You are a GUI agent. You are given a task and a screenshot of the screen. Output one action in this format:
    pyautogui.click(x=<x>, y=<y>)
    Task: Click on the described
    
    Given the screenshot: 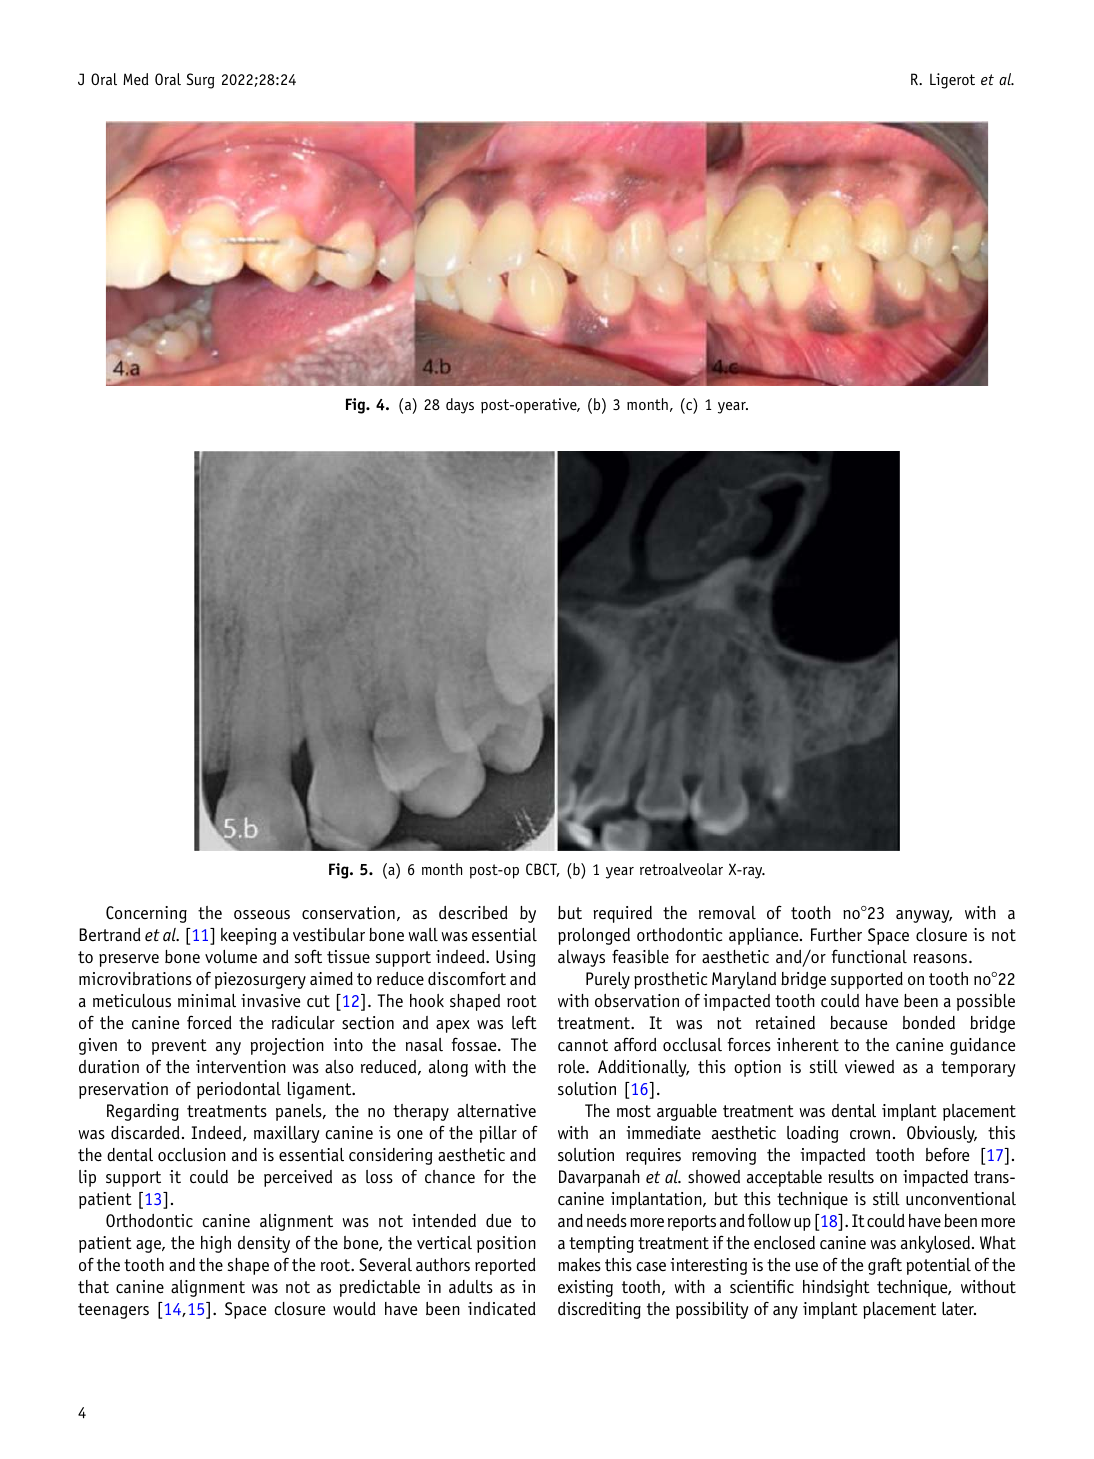 What is the action you would take?
    pyautogui.click(x=473, y=913)
